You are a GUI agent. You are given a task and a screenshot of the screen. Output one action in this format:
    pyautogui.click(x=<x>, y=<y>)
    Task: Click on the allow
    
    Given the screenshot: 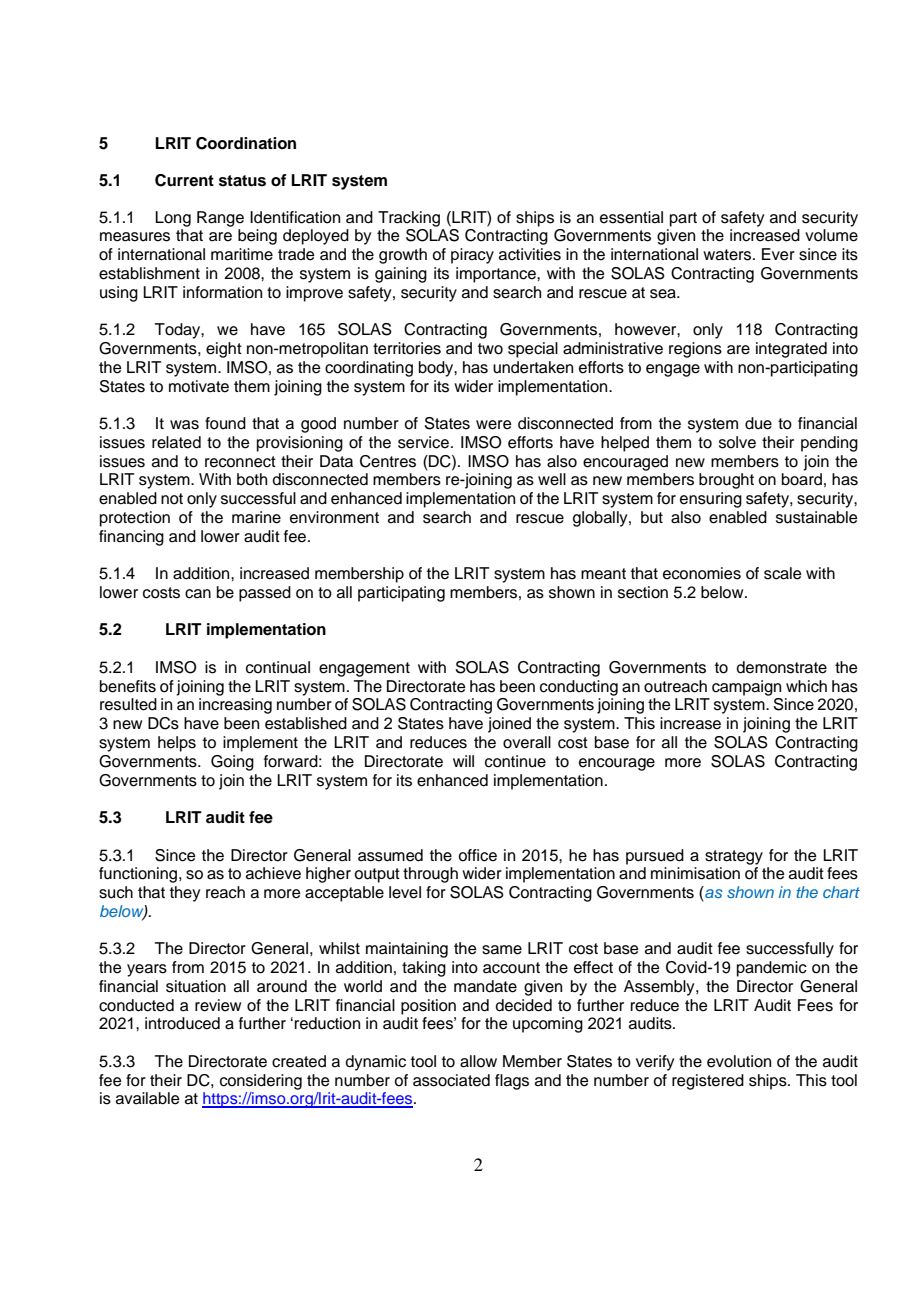 What is the action you would take?
    pyautogui.click(x=478, y=1061)
